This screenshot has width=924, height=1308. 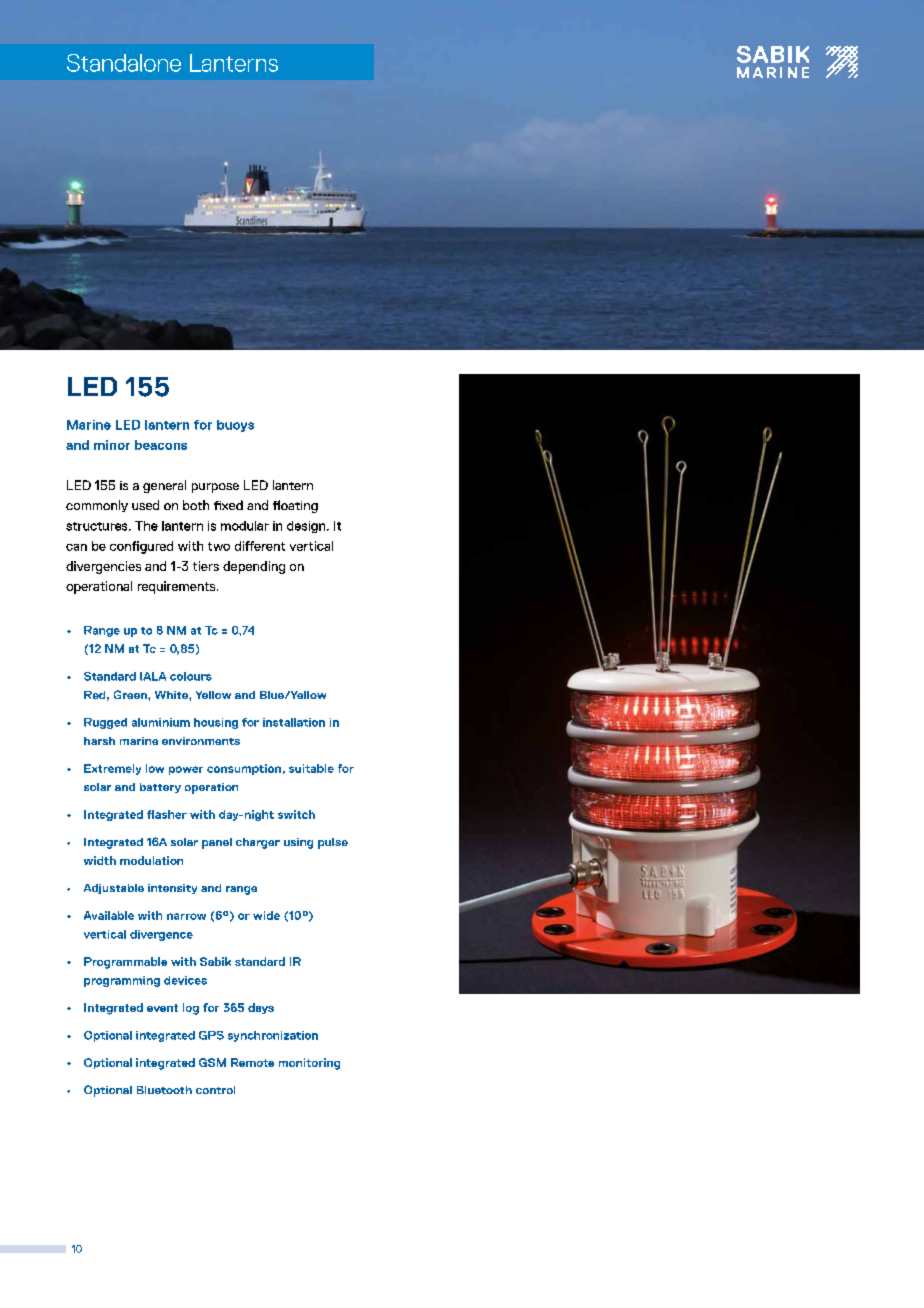 What do you see at coordinates (235, 426) in the screenshot?
I see `buoys` at bounding box center [235, 426].
